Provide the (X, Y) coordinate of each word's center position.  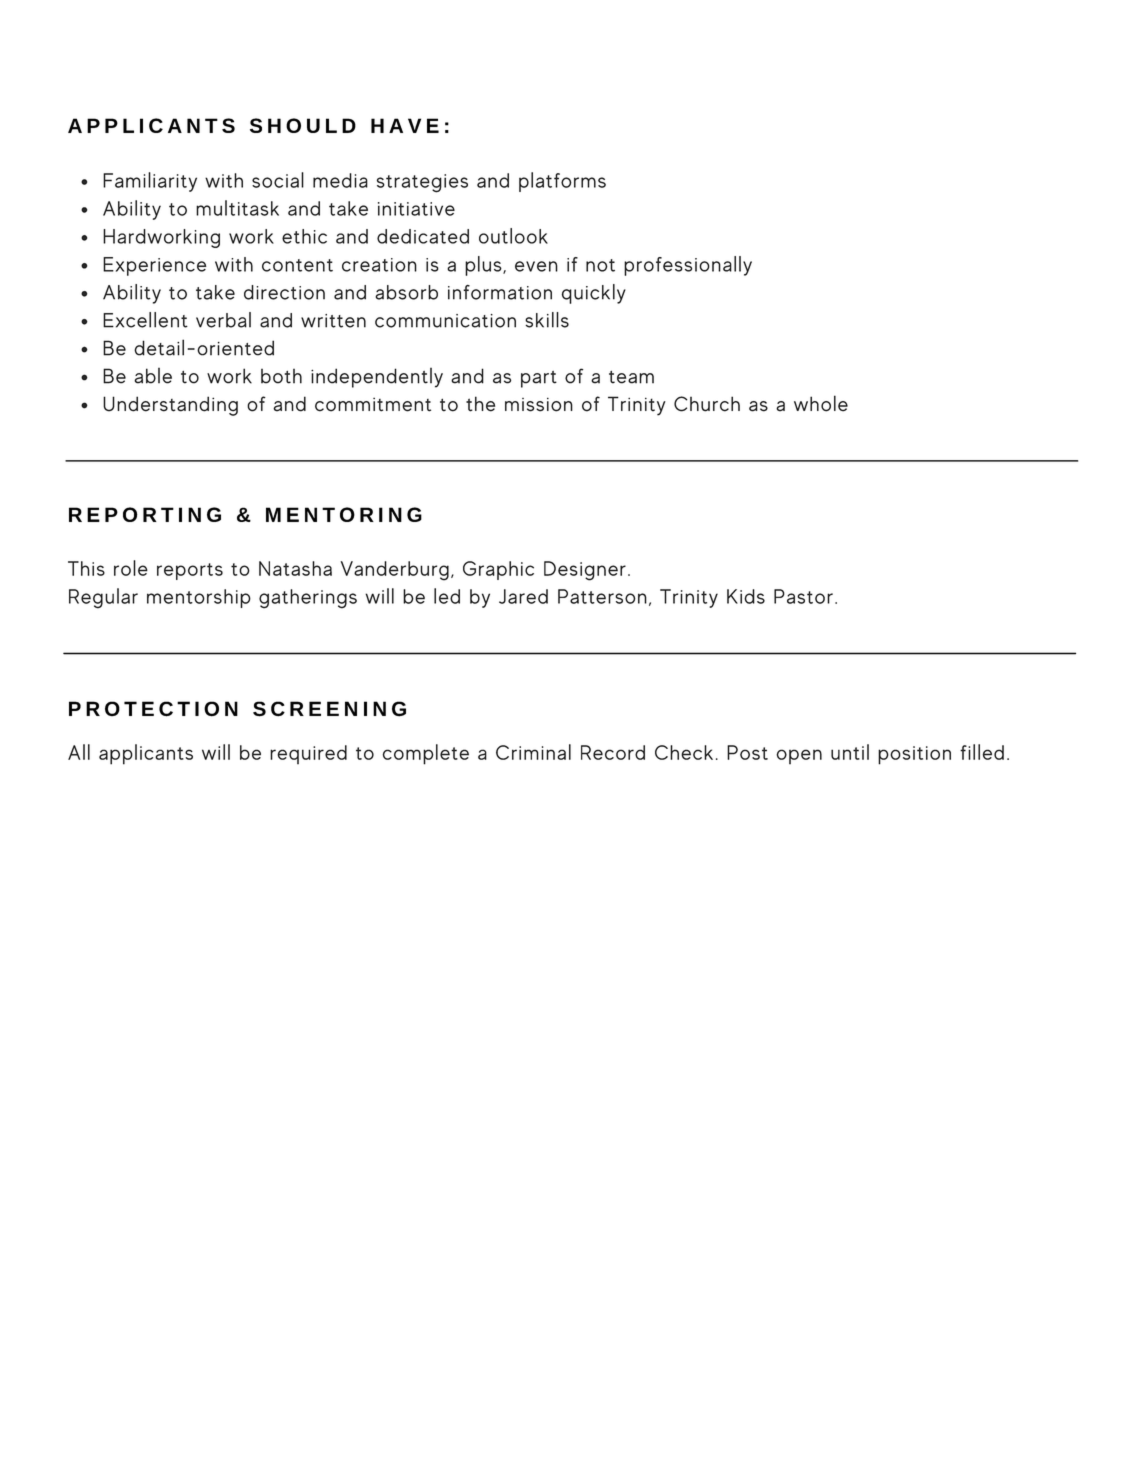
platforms (562, 182)
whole (821, 403)
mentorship (199, 598)
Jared (523, 596)
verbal (223, 320)
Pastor (803, 596)
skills (547, 320)
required (308, 754)
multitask (237, 208)
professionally (688, 266)
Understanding (170, 406)
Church (707, 404)
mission (539, 405)
